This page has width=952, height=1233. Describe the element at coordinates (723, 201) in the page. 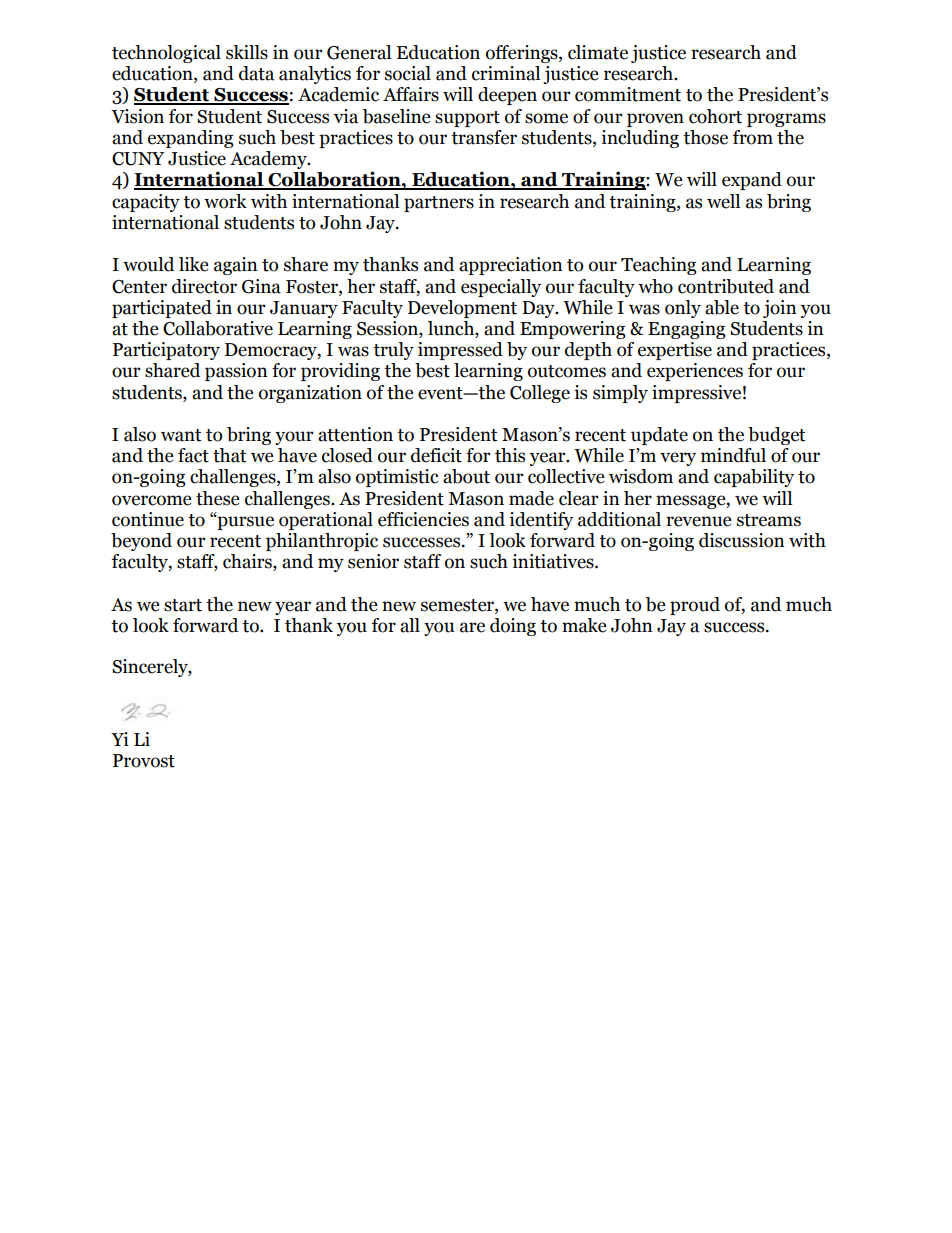

I see `well` at that location.
